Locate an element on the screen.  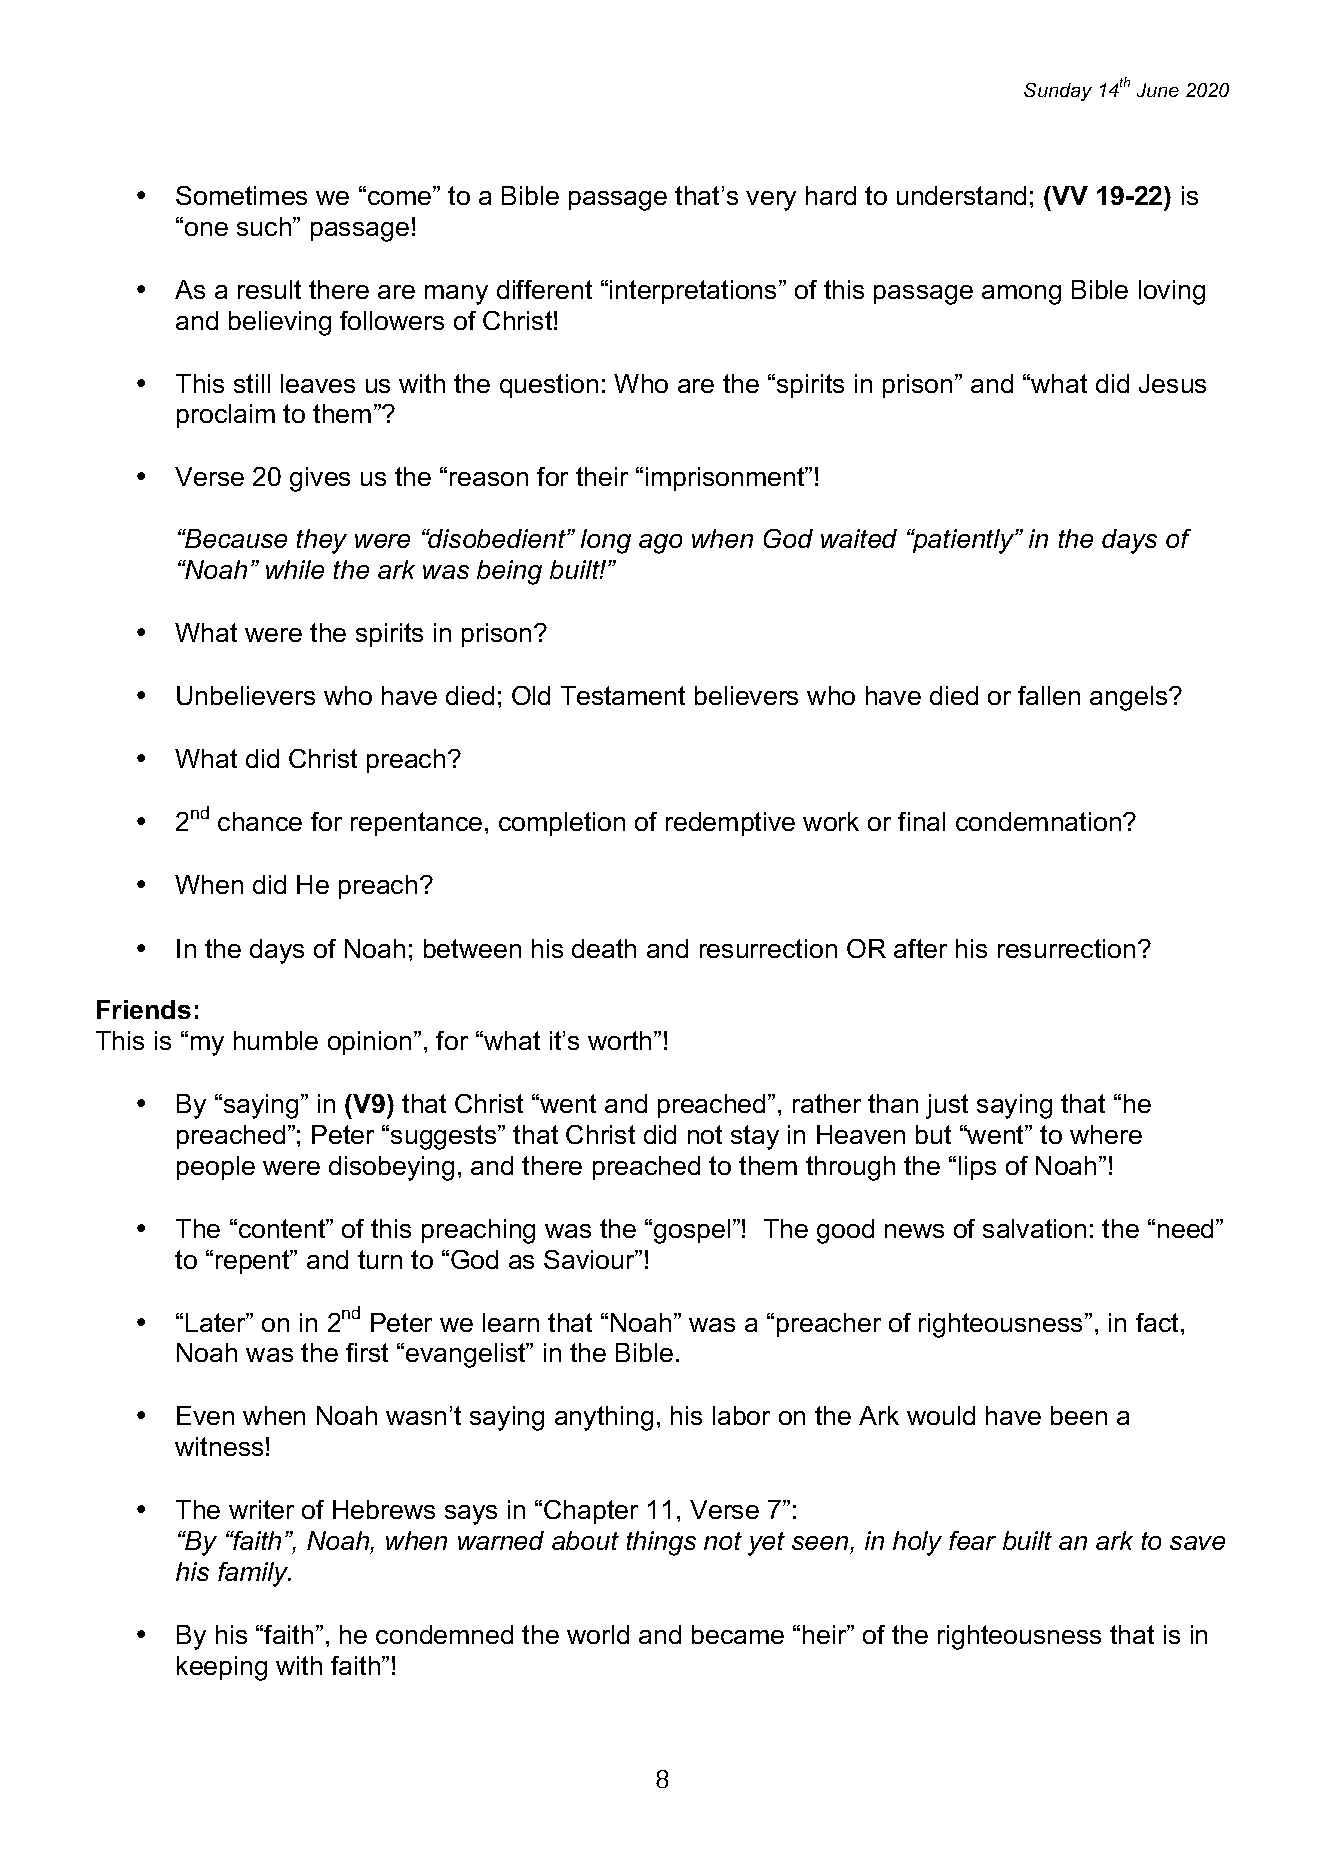
Testament is located at coordinates (623, 695).
